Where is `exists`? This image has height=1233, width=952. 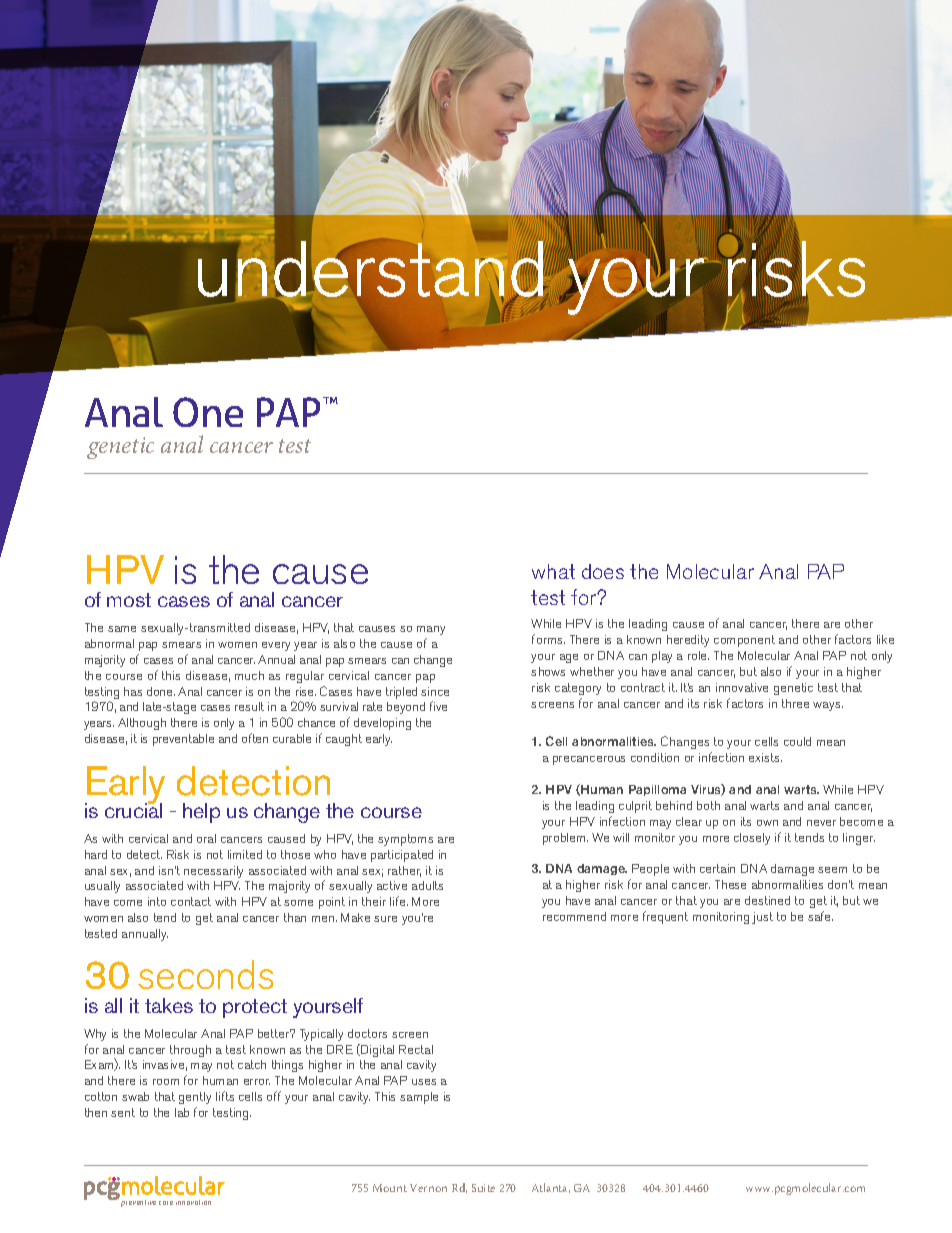 exists is located at coordinates (765, 757).
